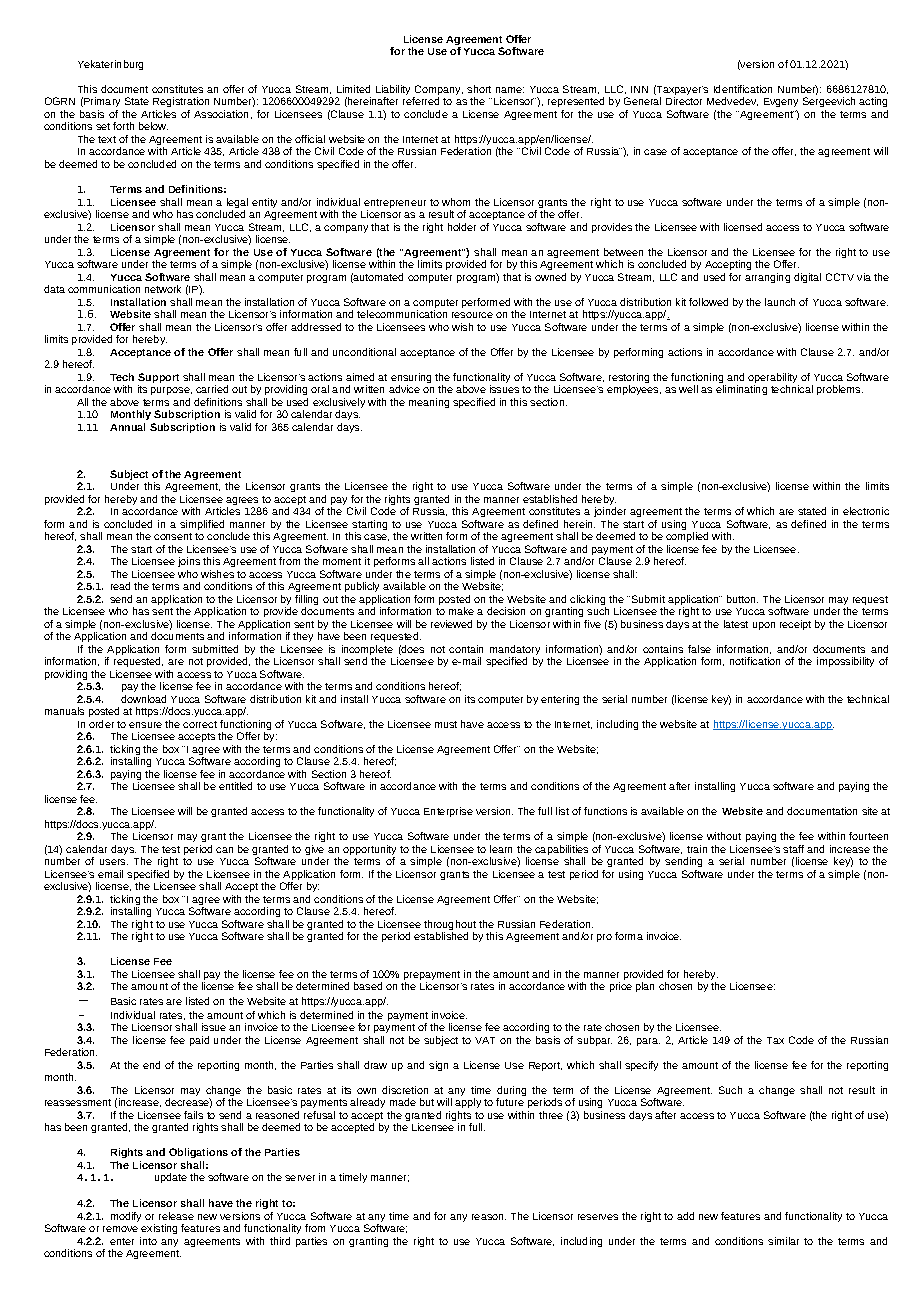  What do you see at coordinates (176, 1216) in the page?
I see `release` at bounding box center [176, 1216].
